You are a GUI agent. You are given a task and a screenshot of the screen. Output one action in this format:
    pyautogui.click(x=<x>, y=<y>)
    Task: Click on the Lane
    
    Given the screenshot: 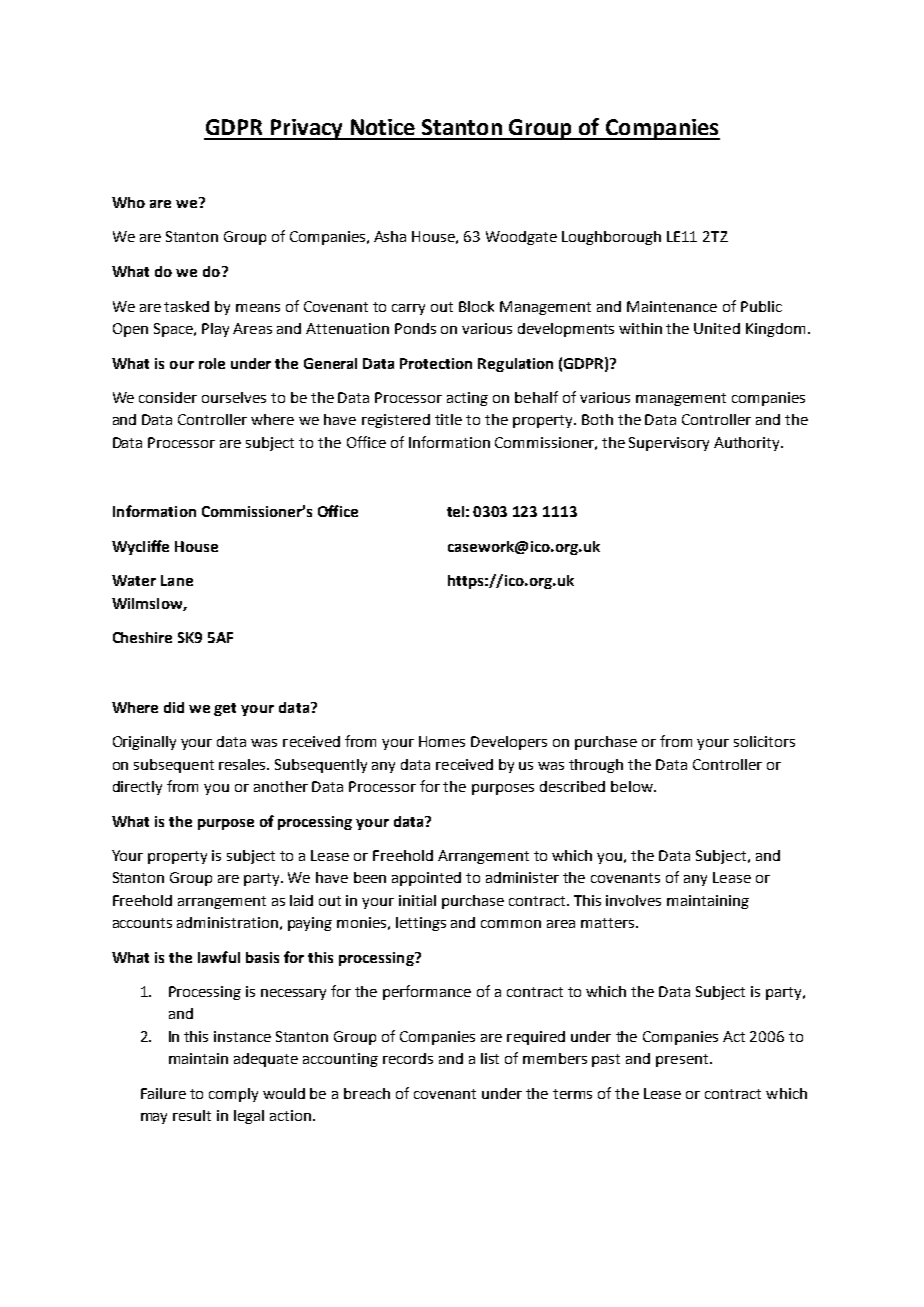 What is the action you would take?
    pyautogui.click(x=177, y=580)
